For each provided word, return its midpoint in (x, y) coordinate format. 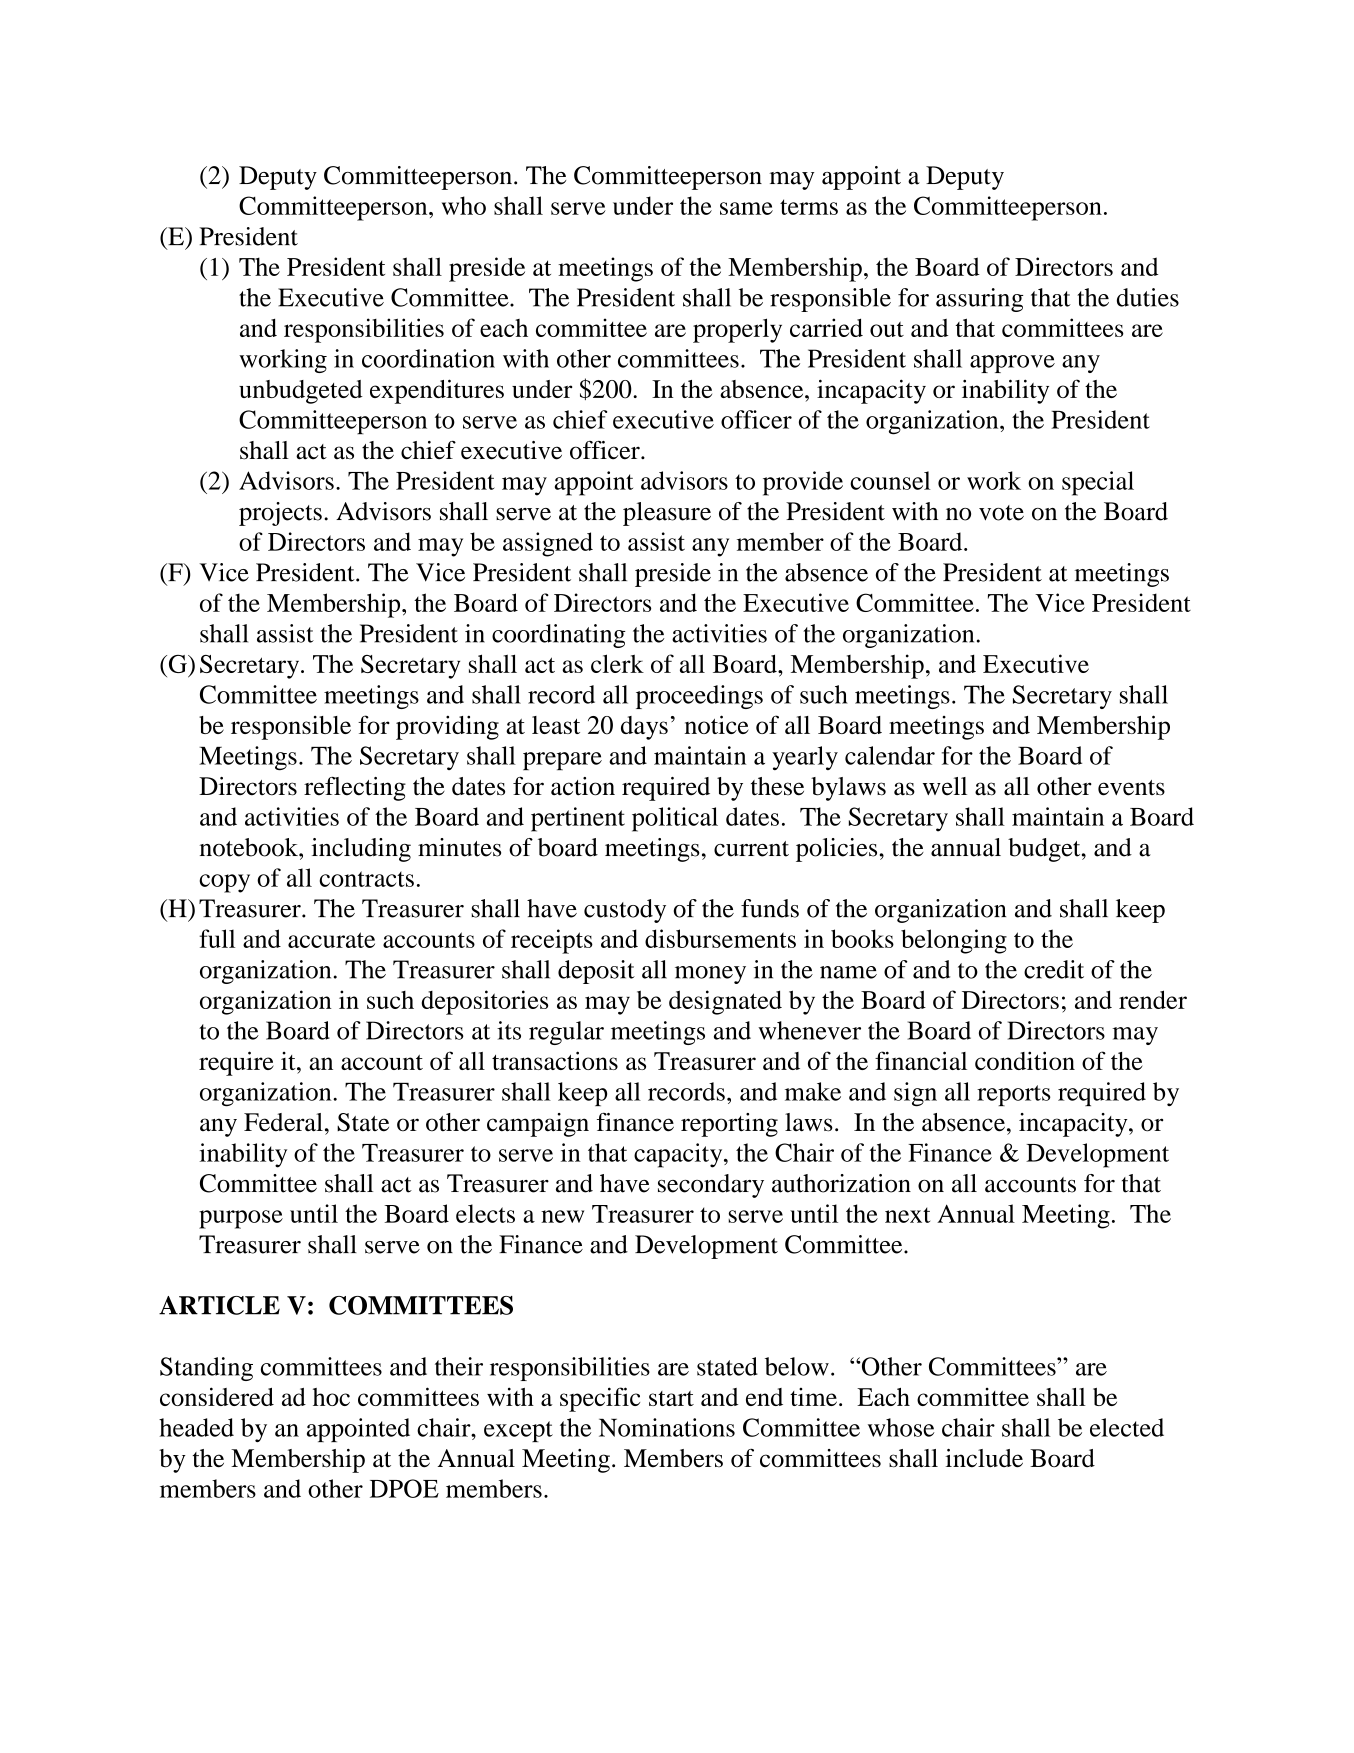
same (746, 208)
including (361, 850)
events (1131, 788)
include (984, 1458)
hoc (331, 1397)
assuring (979, 300)
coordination (428, 358)
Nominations (667, 1427)
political (675, 819)
